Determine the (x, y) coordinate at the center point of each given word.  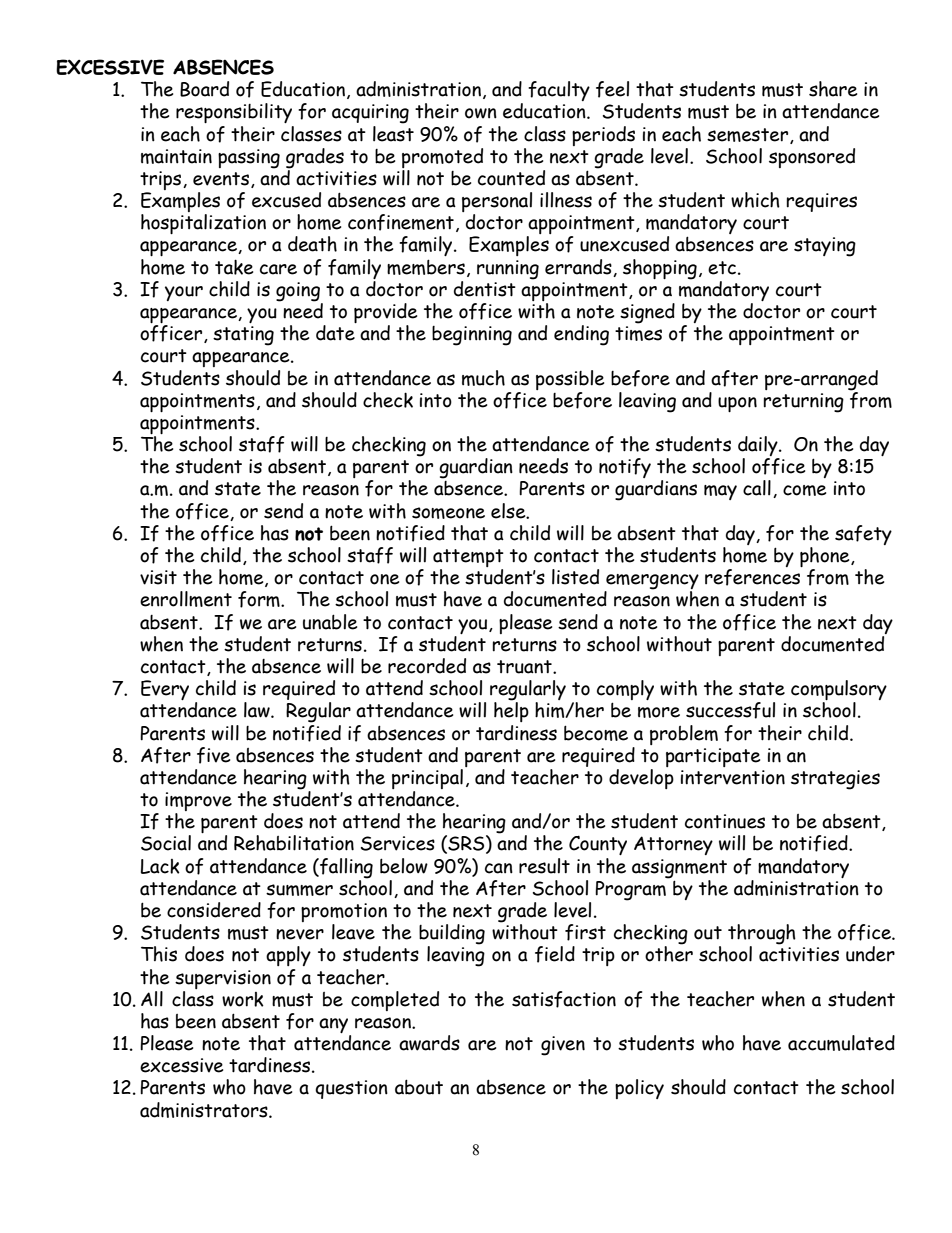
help (511, 711)
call (757, 488)
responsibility (234, 113)
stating (243, 336)
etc (722, 268)
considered (214, 910)
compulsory (839, 691)
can (499, 868)
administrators (205, 1110)
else (509, 511)
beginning (472, 336)
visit (158, 577)
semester (749, 136)
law (258, 710)
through (762, 935)
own (481, 113)
